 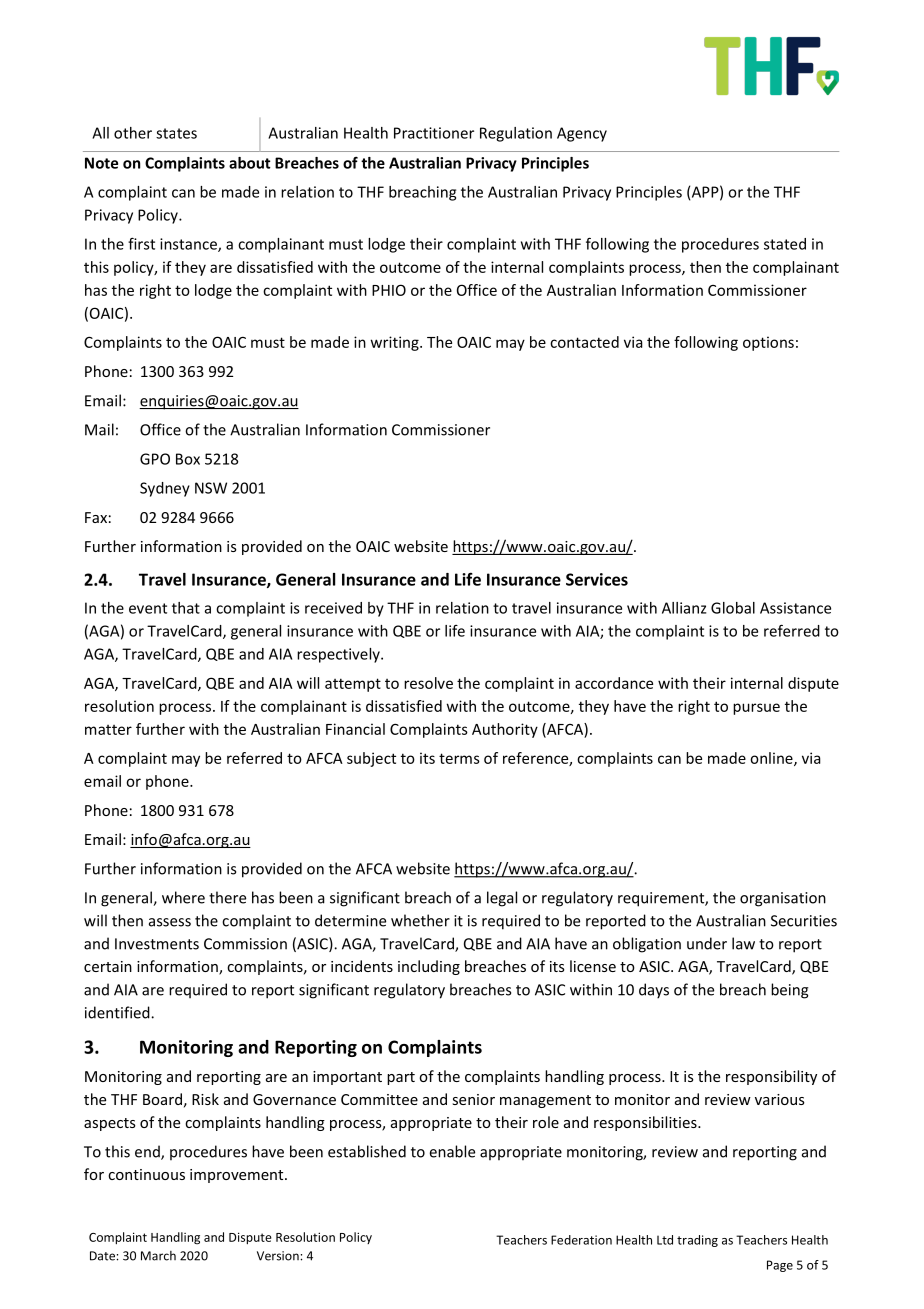 I want to click on pursue, so click(x=756, y=709).
